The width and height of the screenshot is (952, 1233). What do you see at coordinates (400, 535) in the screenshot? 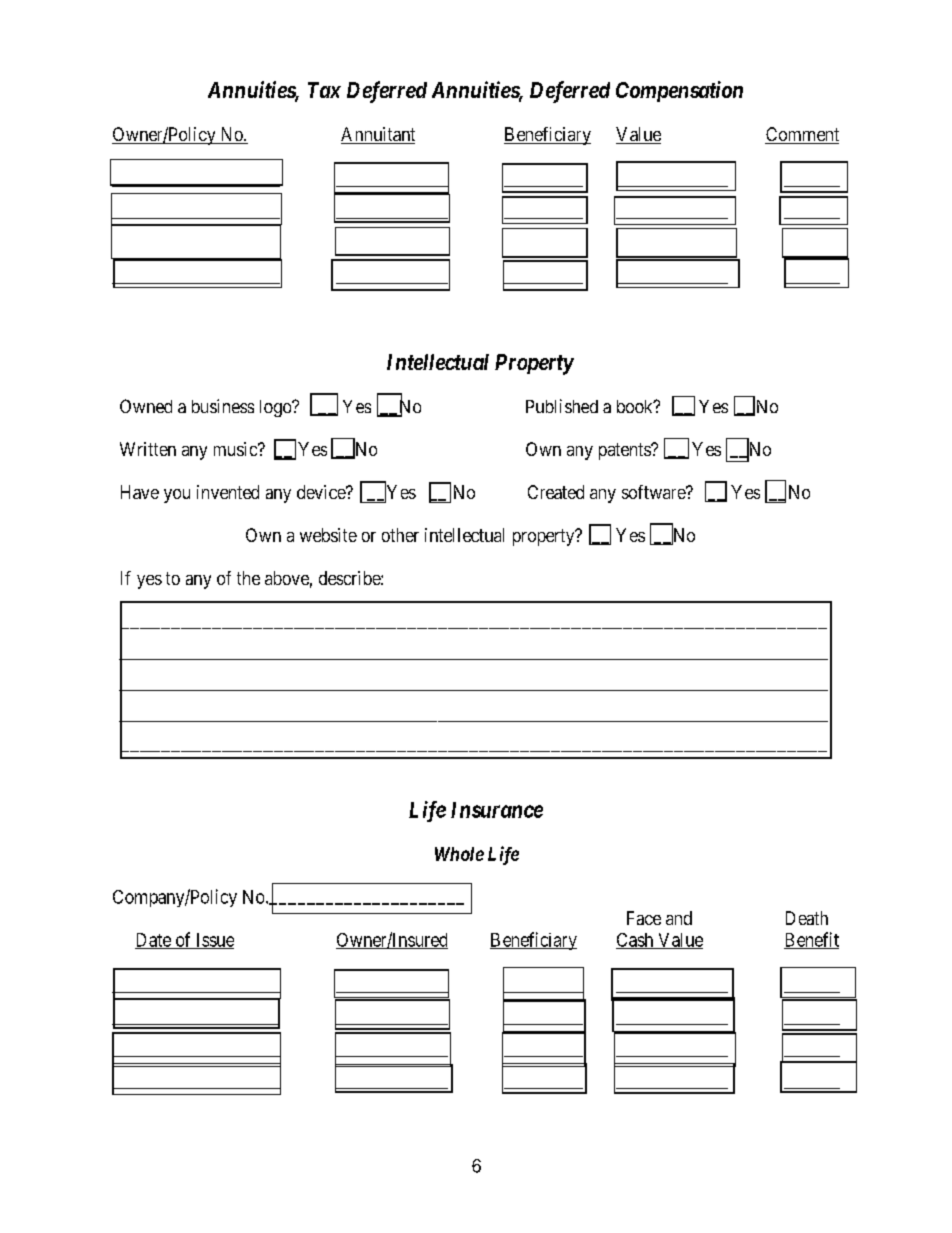
I see `other` at bounding box center [400, 535].
